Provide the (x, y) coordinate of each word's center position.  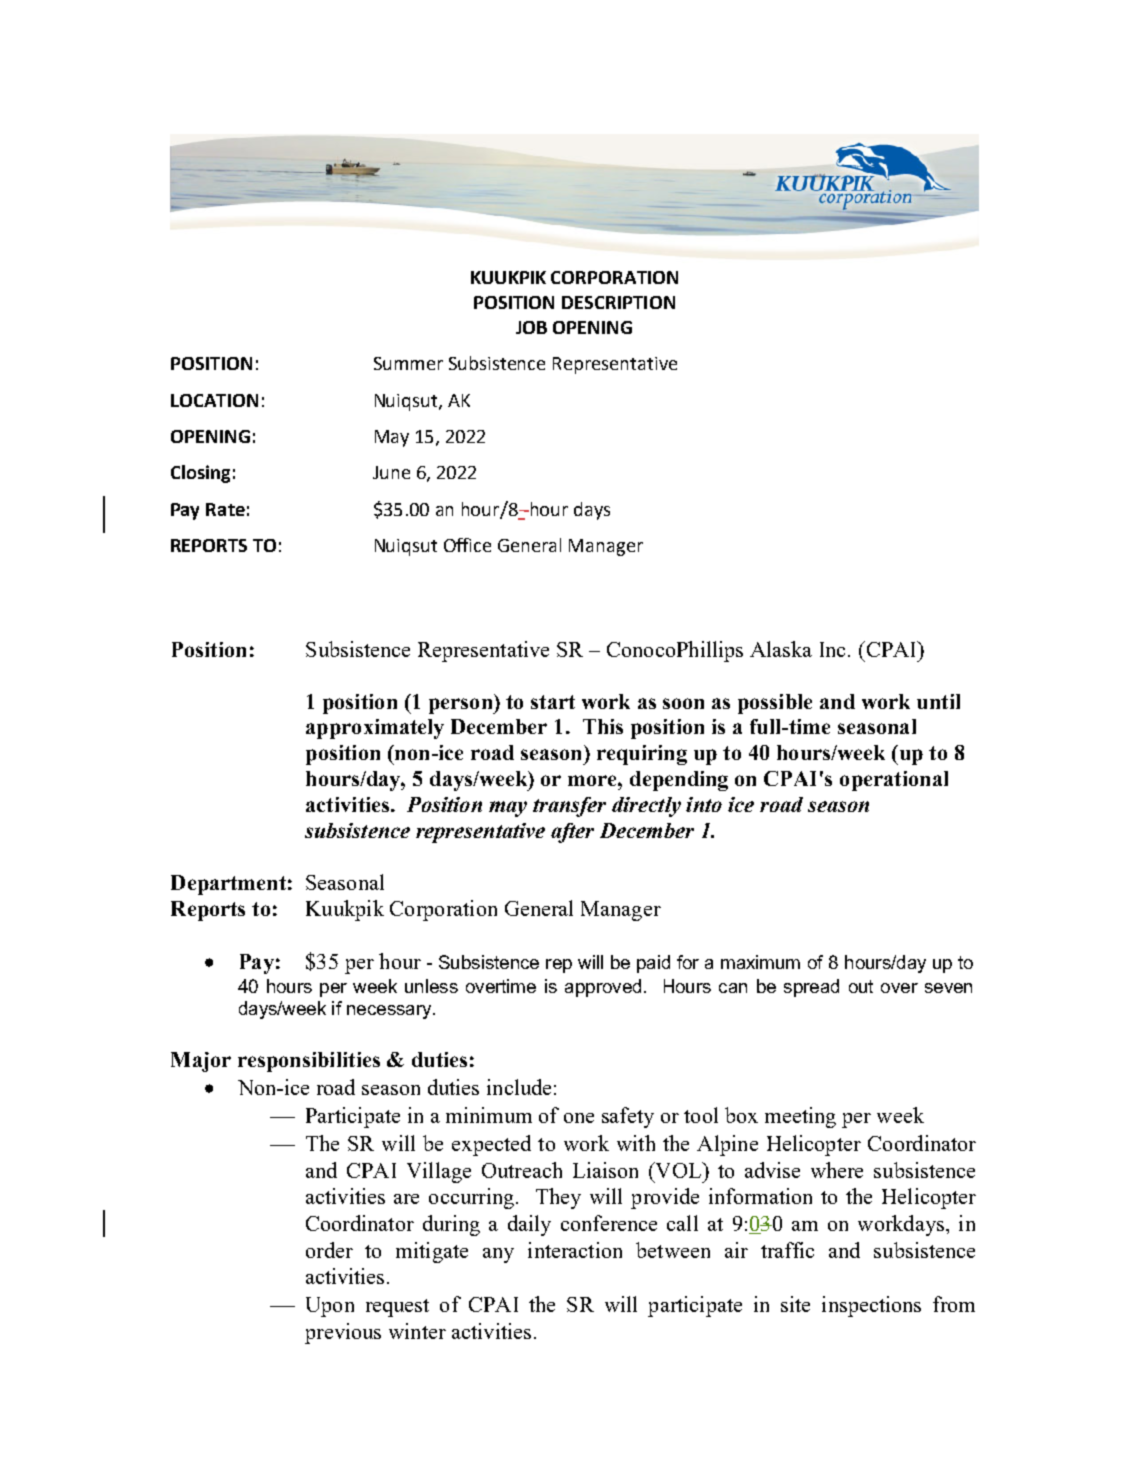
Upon (330, 1307)
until (938, 701)
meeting (800, 1117)
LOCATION (214, 400)
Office (467, 545)
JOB (531, 327)
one (579, 1118)
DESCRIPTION (618, 302)
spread (811, 988)
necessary (390, 1012)
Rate (225, 509)
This (603, 726)
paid (653, 964)
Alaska (781, 649)
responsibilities (309, 1062)
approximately (375, 729)
